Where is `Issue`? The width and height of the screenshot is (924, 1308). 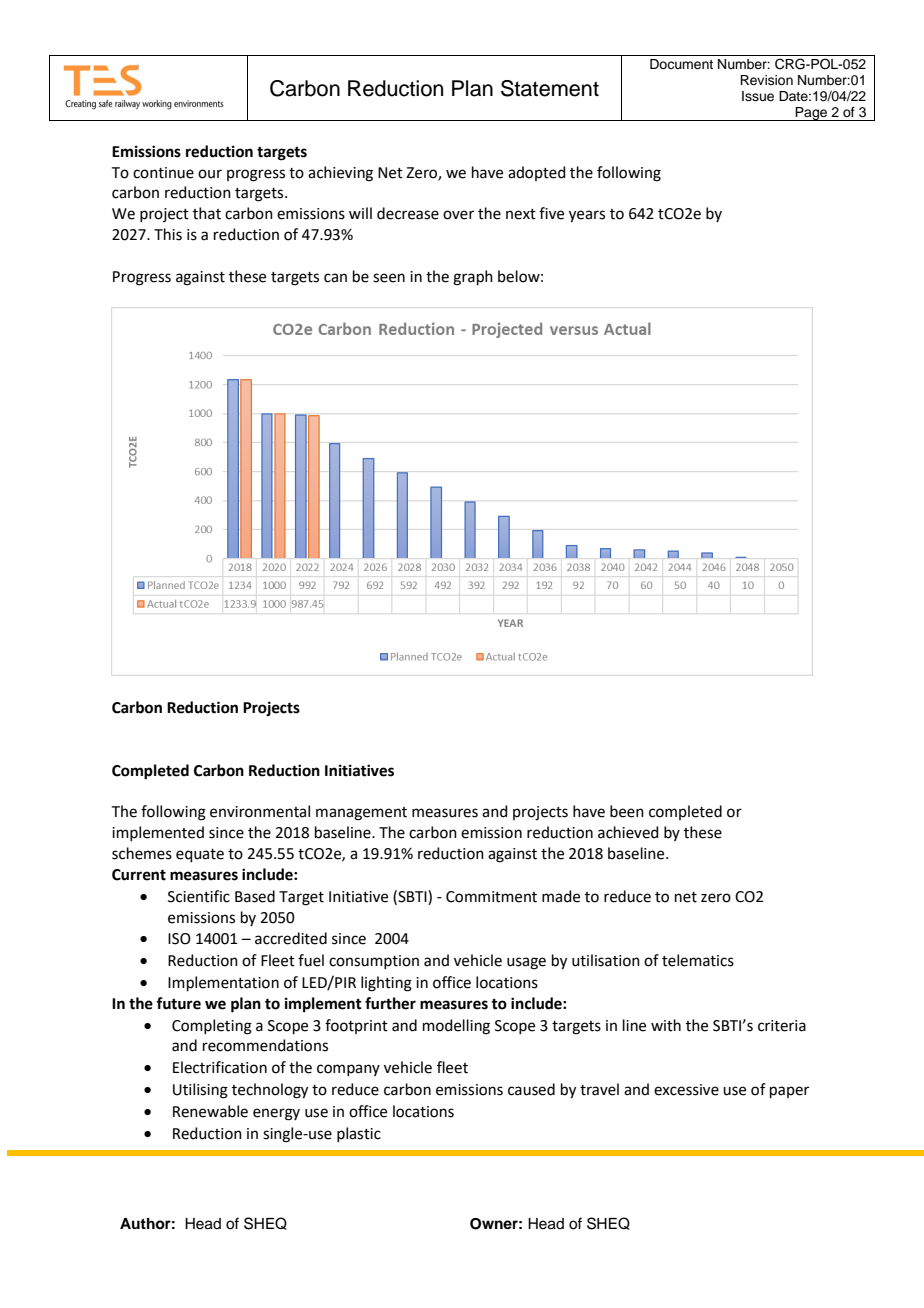
Issue is located at coordinates (758, 96).
